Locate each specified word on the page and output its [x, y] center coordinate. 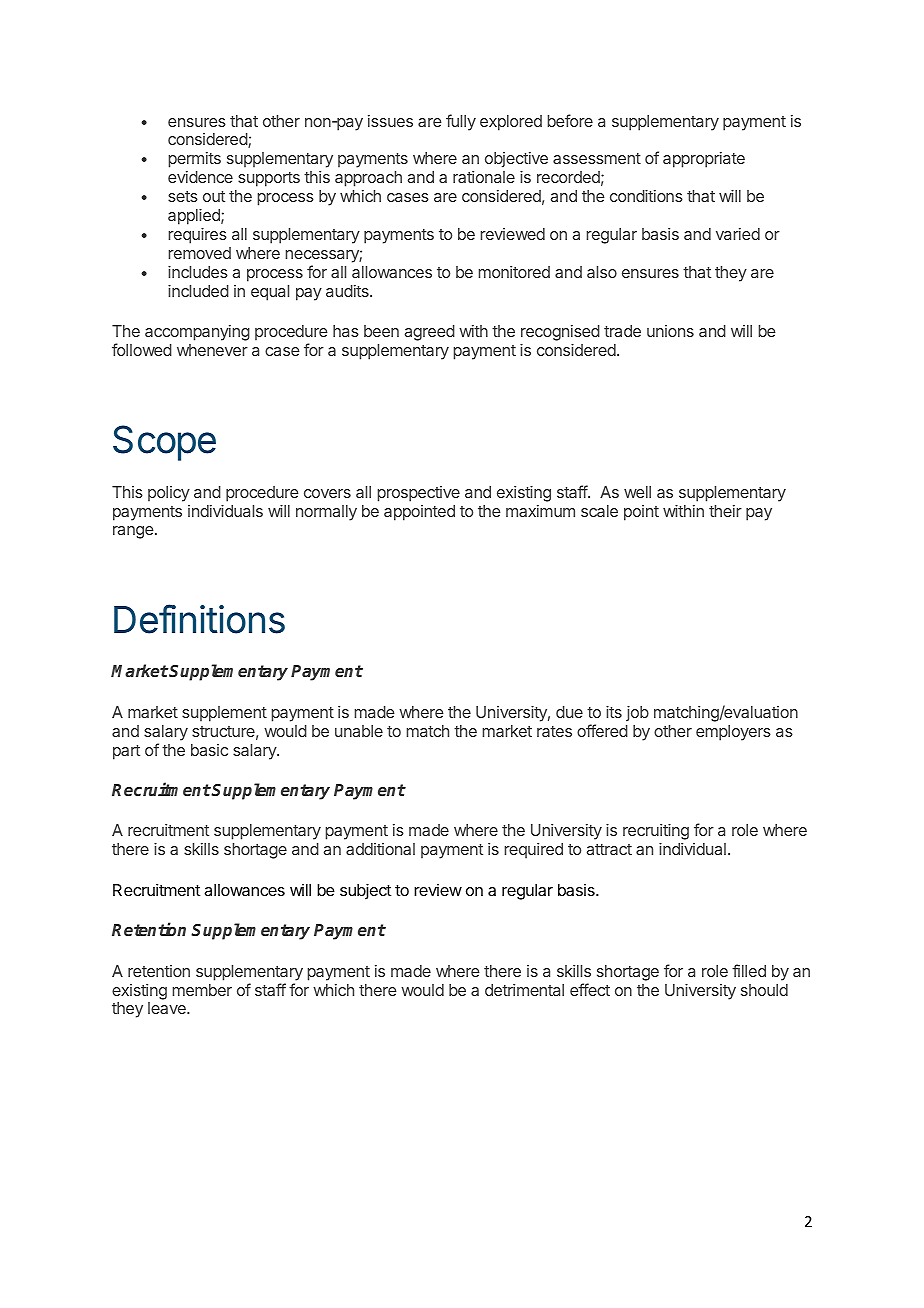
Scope [164, 443]
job [637, 713]
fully [461, 122]
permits [195, 160]
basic [209, 750]
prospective [419, 494]
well [637, 492]
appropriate [704, 160]
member [202, 990]
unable [359, 731]
